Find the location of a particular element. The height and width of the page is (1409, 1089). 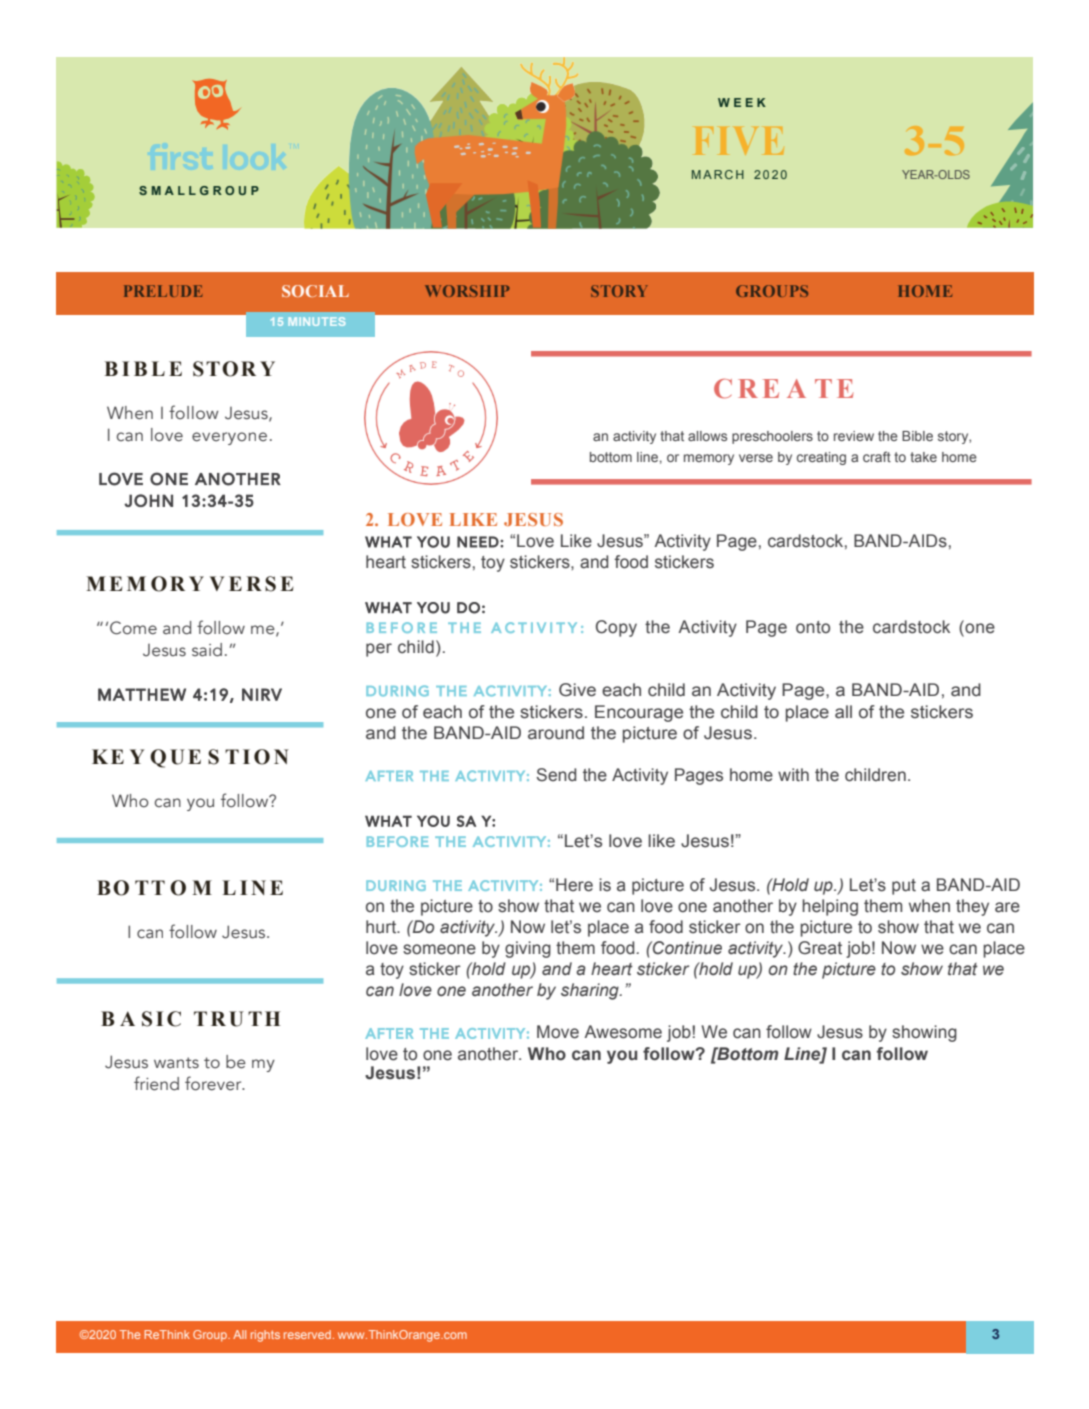

MATTHEW is located at coordinates (142, 694).
